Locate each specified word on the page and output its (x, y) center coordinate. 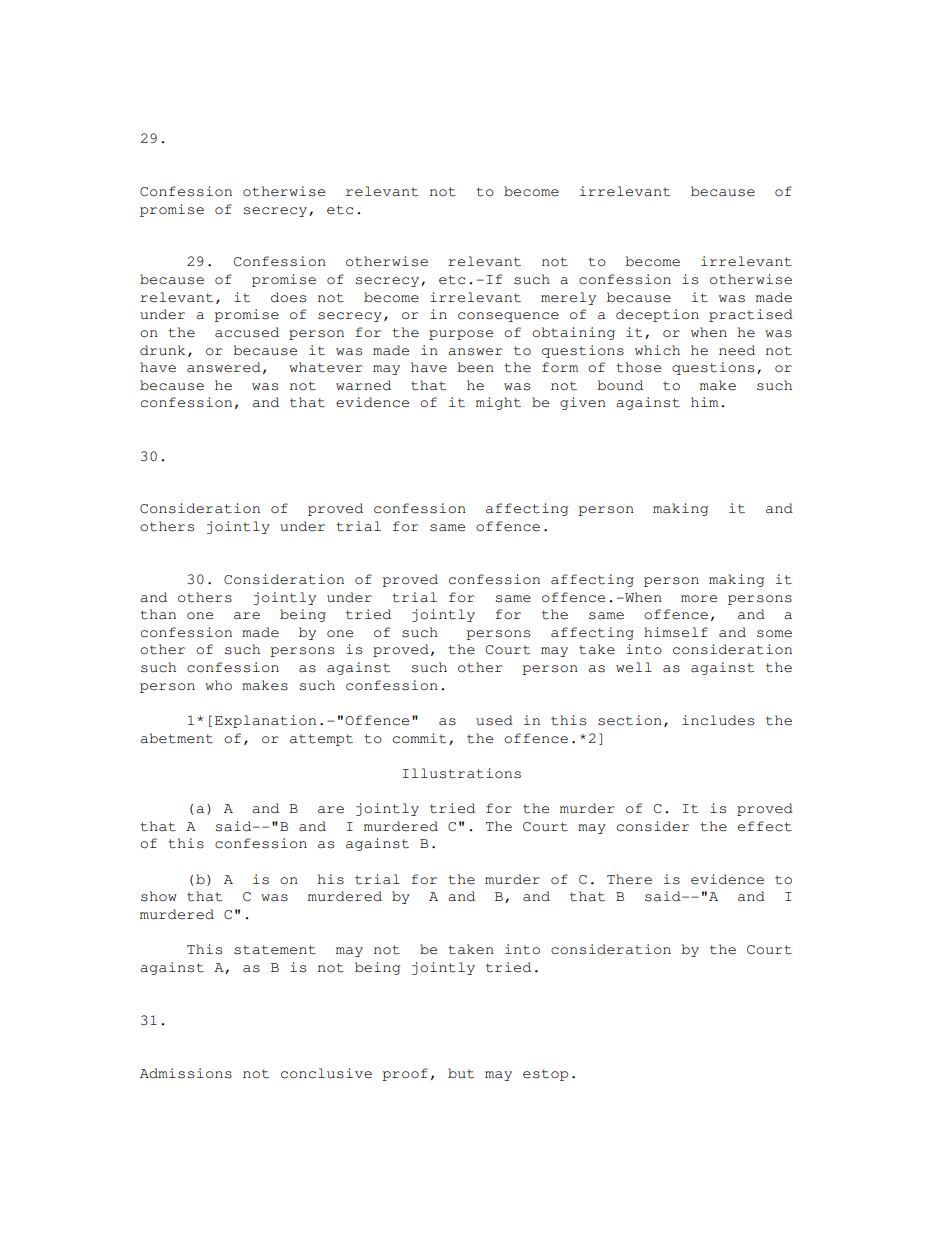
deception (657, 315)
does (288, 297)
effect (765, 826)
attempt (321, 740)
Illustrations (462, 773)
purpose (461, 335)
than (158, 614)
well (634, 667)
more (699, 599)
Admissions (186, 1073)
